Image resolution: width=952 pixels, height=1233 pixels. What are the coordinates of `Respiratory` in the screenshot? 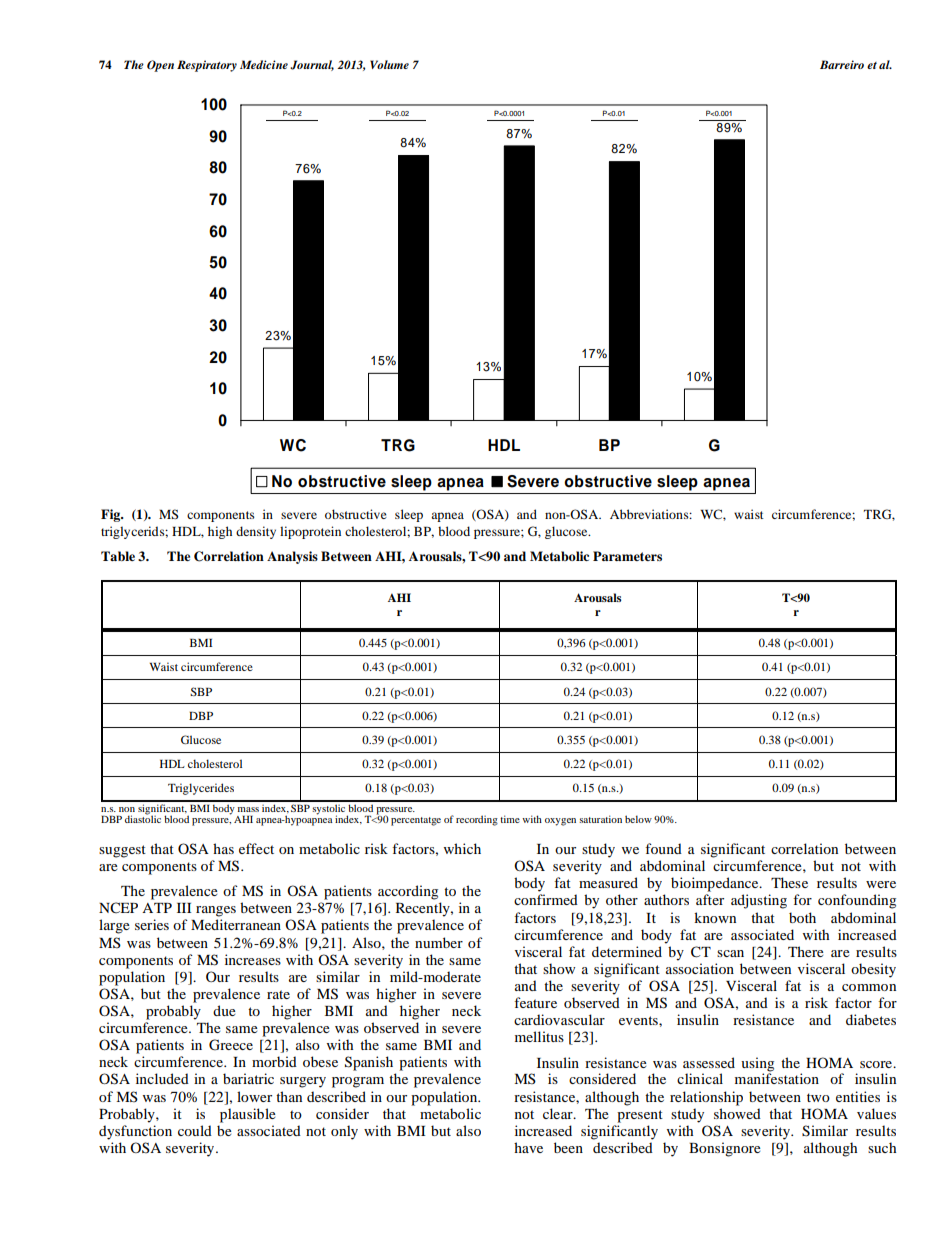 It's located at (207, 66).
